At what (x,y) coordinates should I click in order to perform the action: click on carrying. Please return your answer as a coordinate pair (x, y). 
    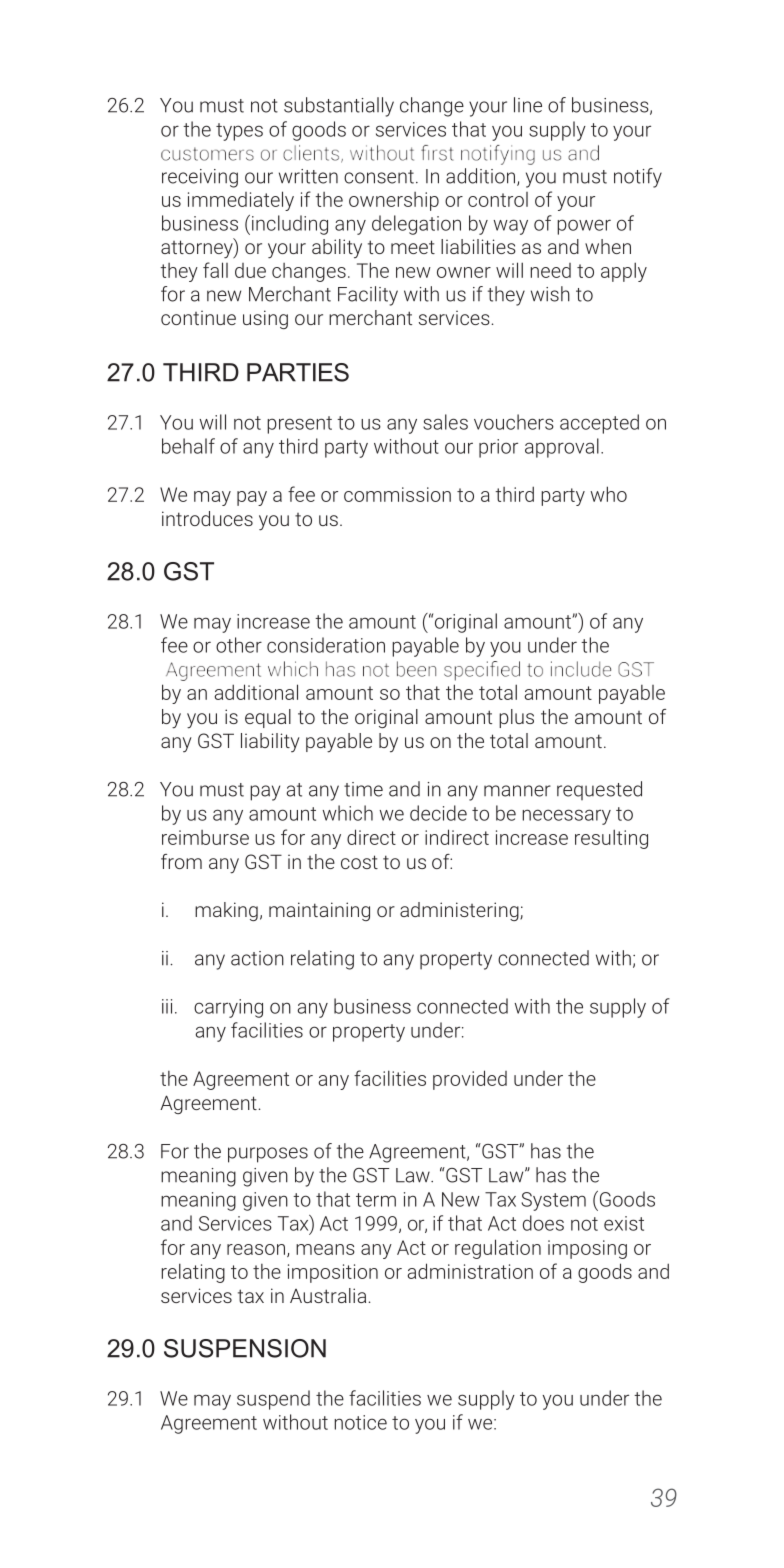
    Looking at the image, I should click on (228, 1008).
